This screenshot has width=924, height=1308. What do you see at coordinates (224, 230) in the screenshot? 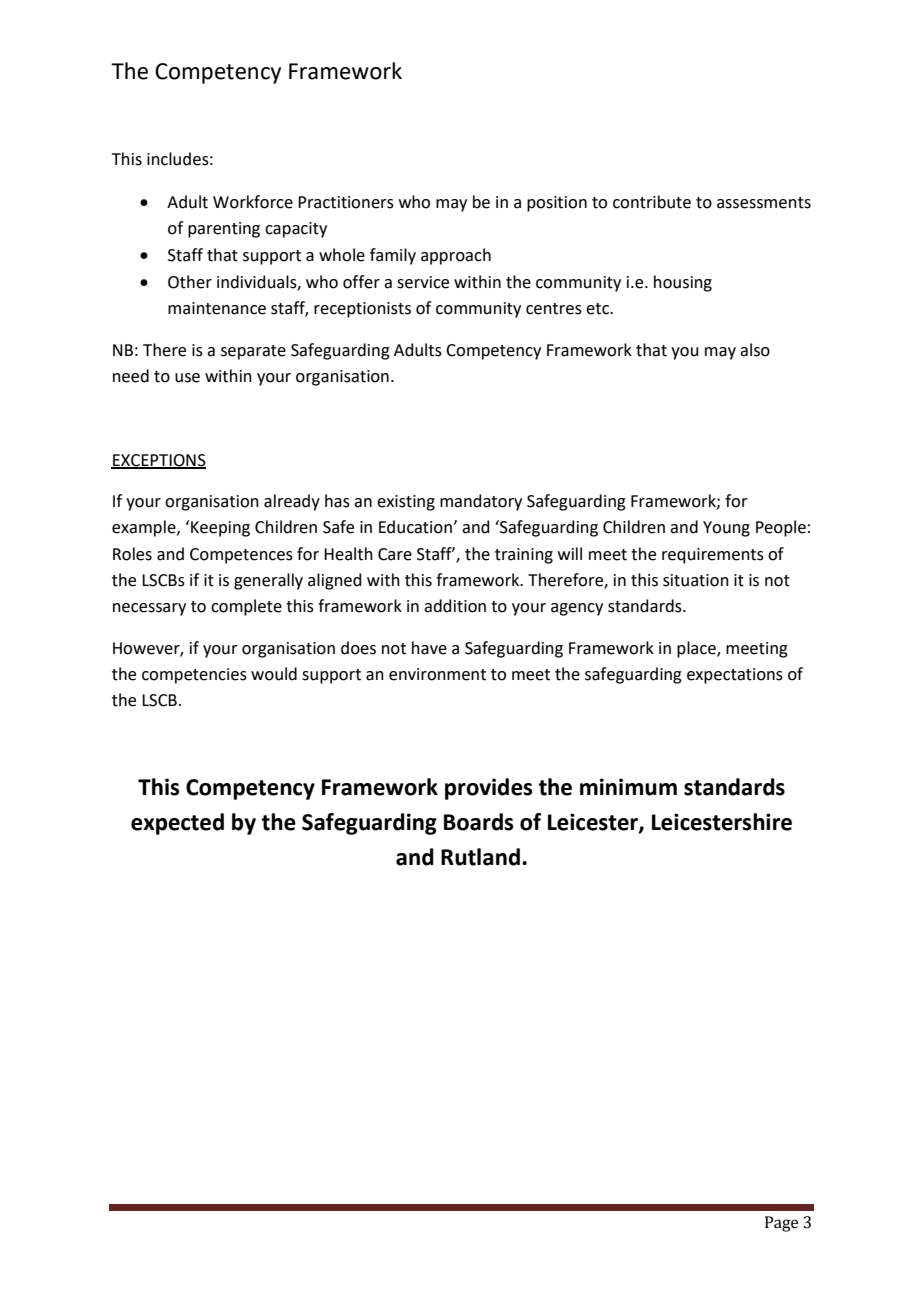
I see `parenting` at bounding box center [224, 230].
